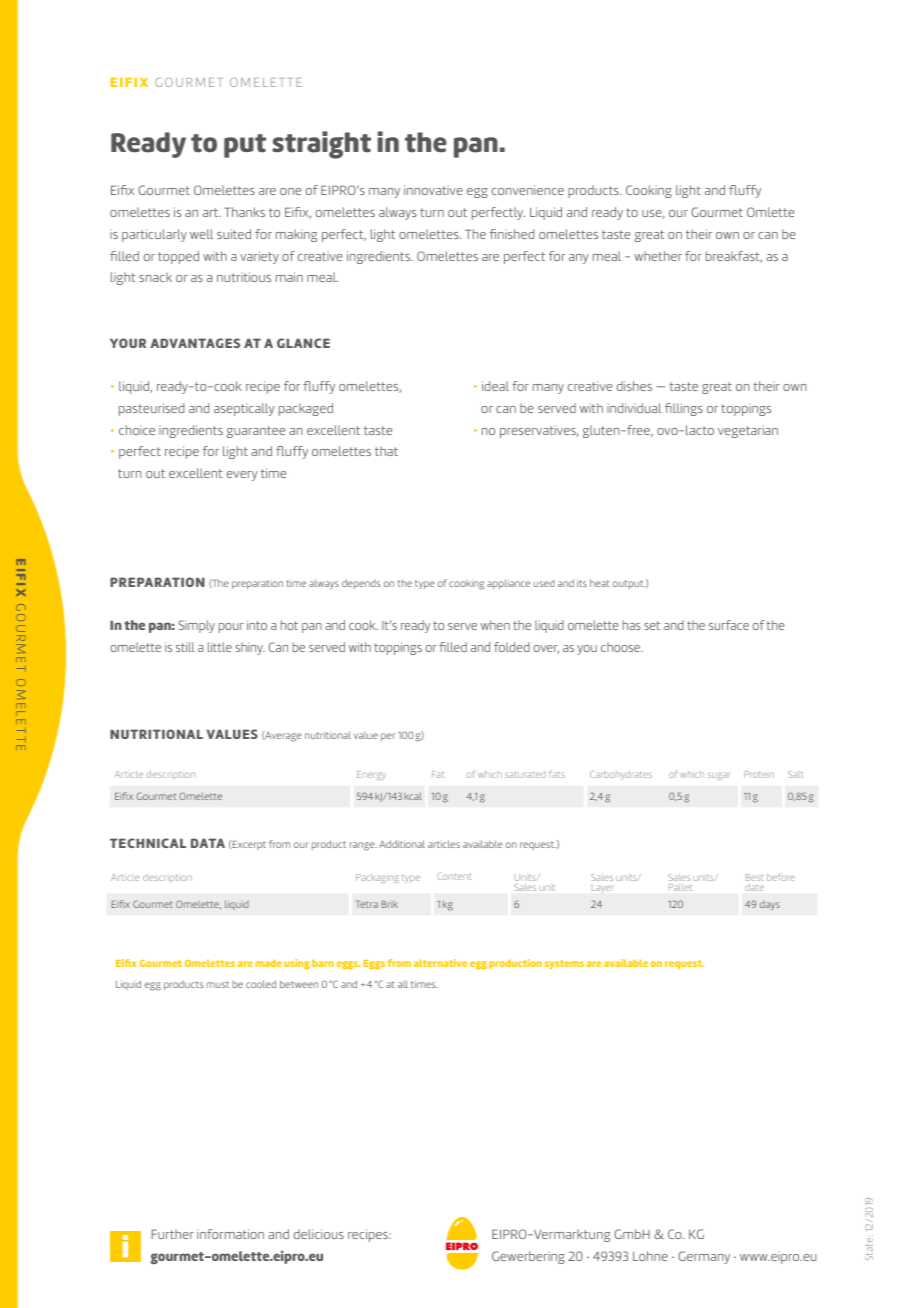 Image resolution: width=924 pixels, height=1308 pixels. I want to click on alternative, so click(440, 963).
